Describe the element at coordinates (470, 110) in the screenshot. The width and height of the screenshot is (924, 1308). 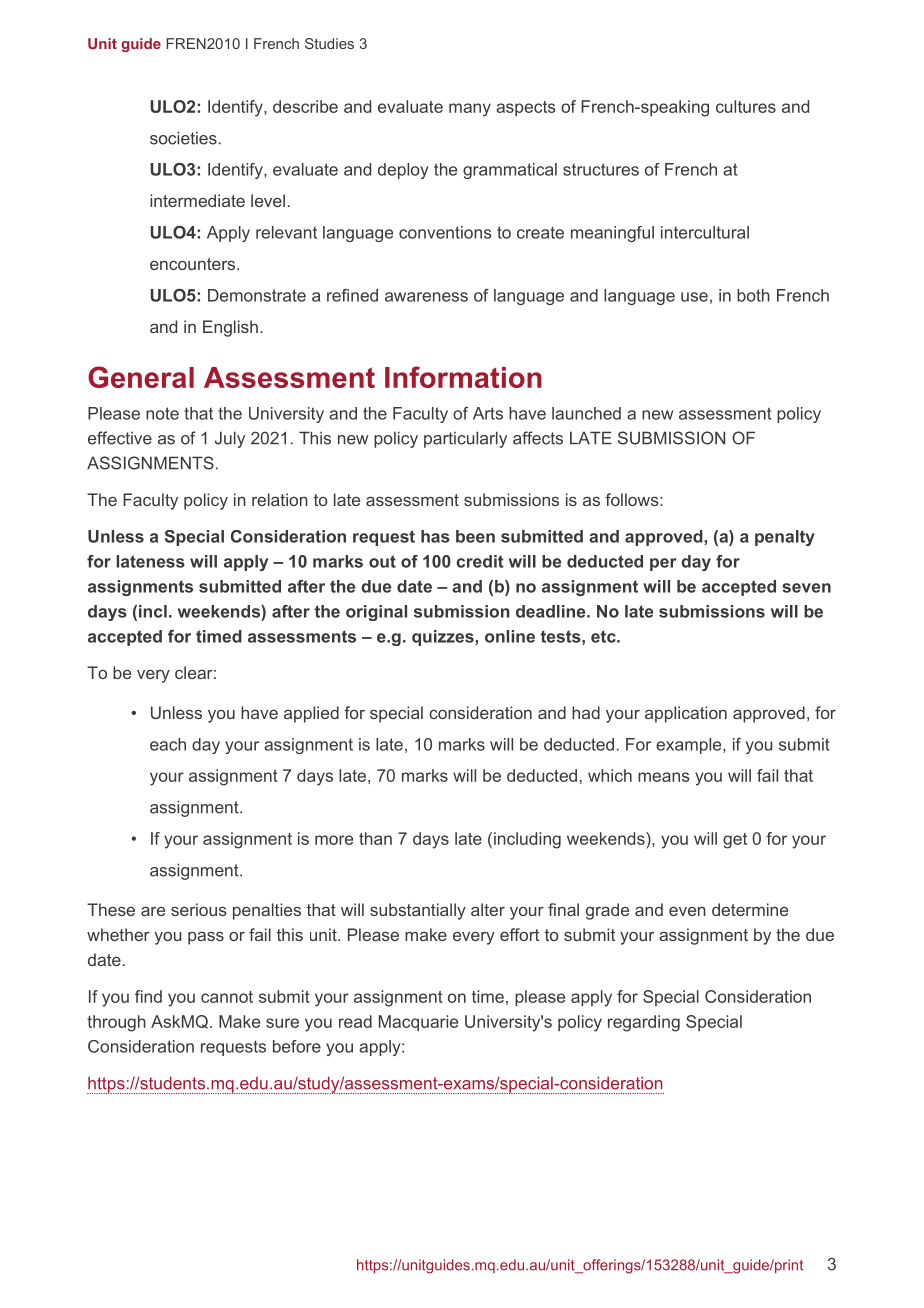
I see `many` at that location.
